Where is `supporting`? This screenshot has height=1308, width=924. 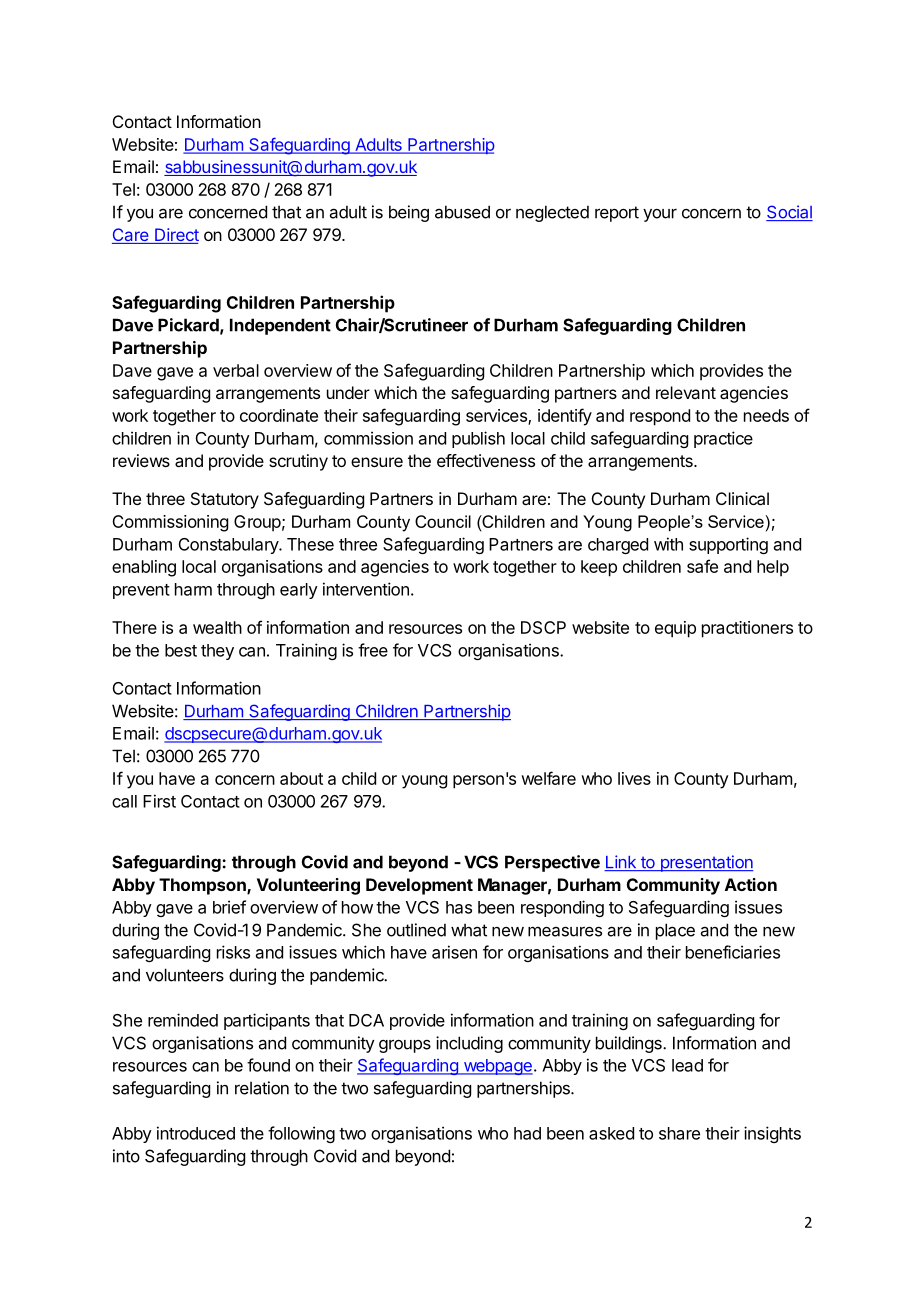
supporting is located at coordinates (728, 545).
